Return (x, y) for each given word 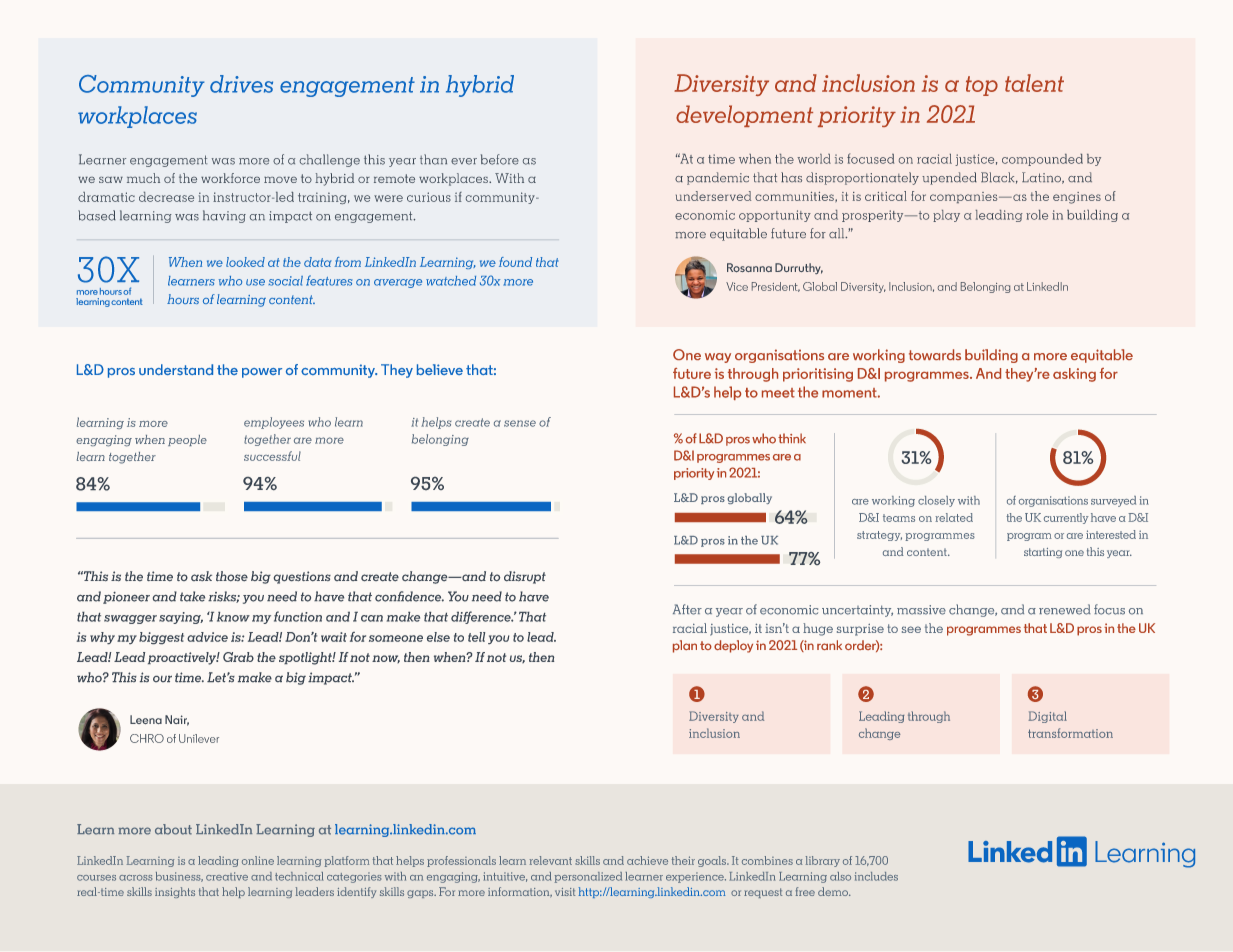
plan (685, 646)
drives (241, 84)
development (744, 116)
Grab (238, 657)
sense (520, 423)
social (285, 281)
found (515, 262)
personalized (588, 877)
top (982, 86)
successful (272, 456)
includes (876, 876)
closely (936, 501)
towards (935, 354)
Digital (1047, 717)
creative (227, 876)
